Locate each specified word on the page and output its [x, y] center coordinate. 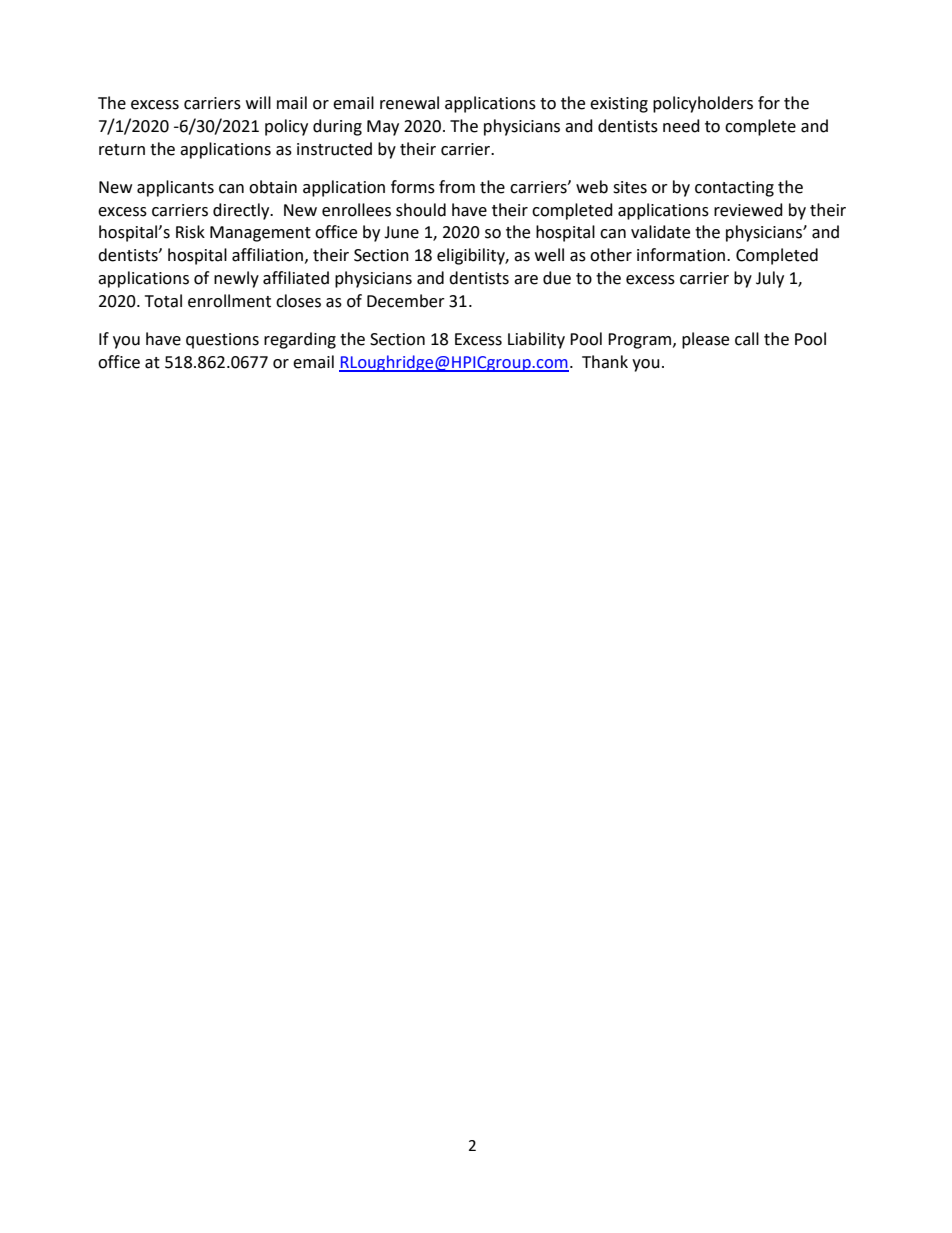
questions [222, 341]
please [705, 340]
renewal [409, 103]
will [258, 102]
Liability [536, 340]
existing [619, 105]
